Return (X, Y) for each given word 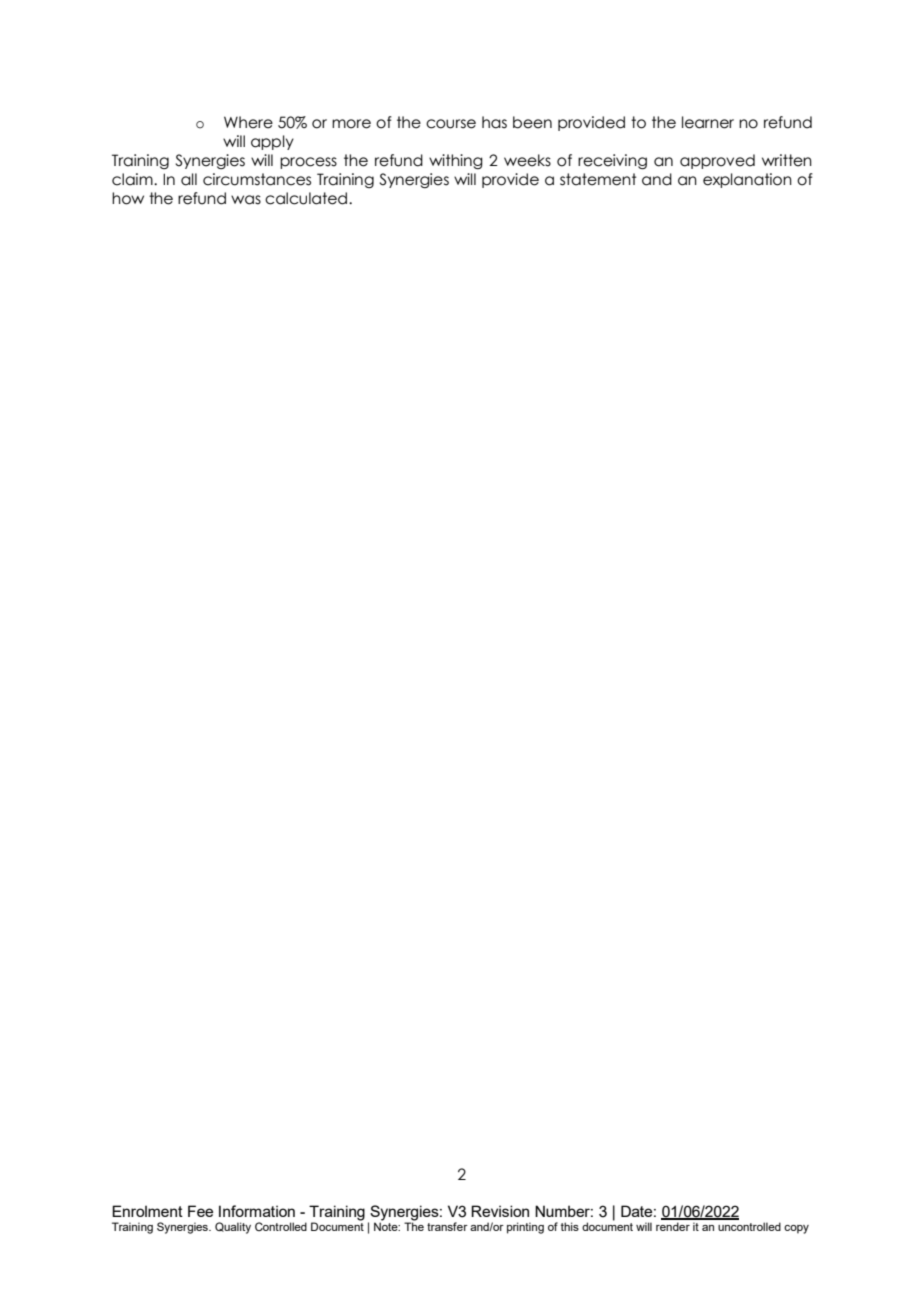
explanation (747, 180)
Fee (200, 1211)
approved (717, 161)
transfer (447, 1226)
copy (796, 1229)
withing (456, 161)
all (189, 179)
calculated (307, 198)
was (246, 200)
